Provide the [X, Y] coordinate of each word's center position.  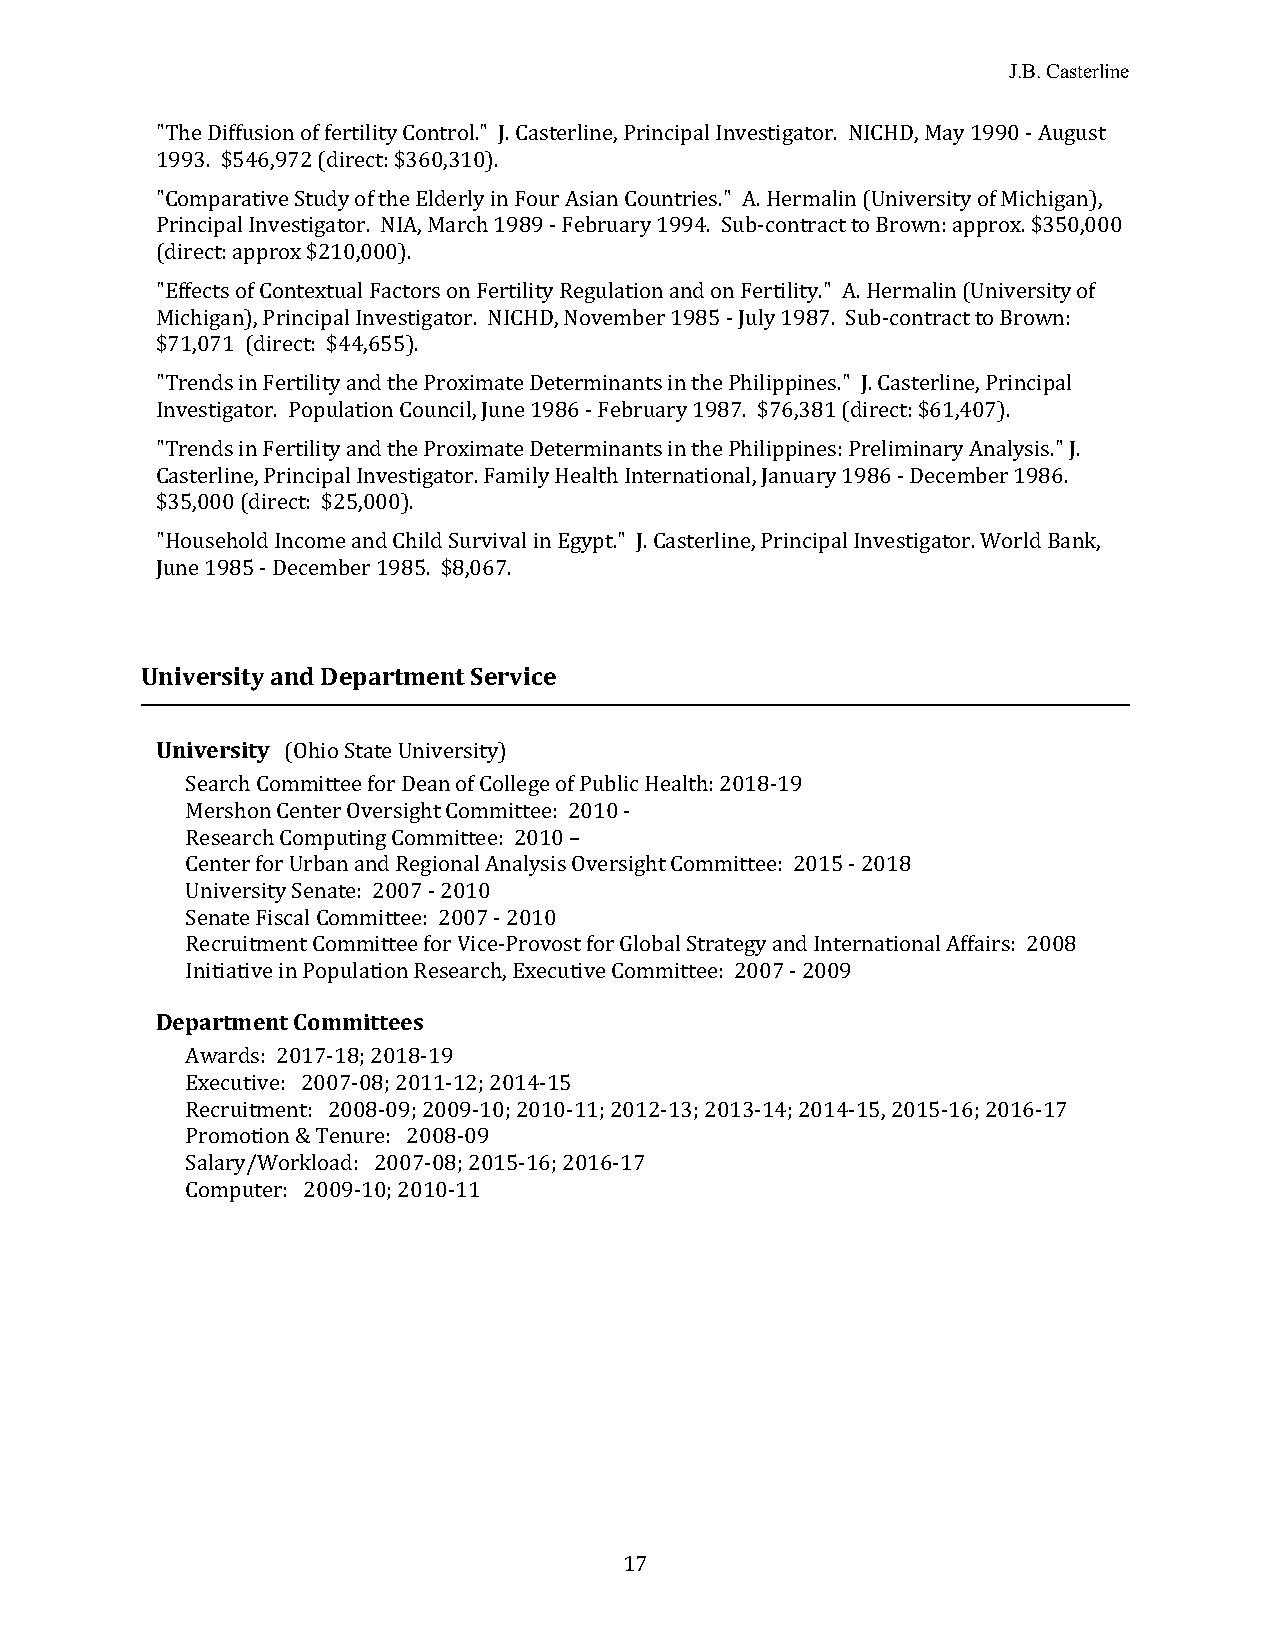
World [1010, 540]
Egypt [587, 543]
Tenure [350, 1135]
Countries [672, 198]
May [944, 135]
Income [310, 540]
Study [322, 200]
